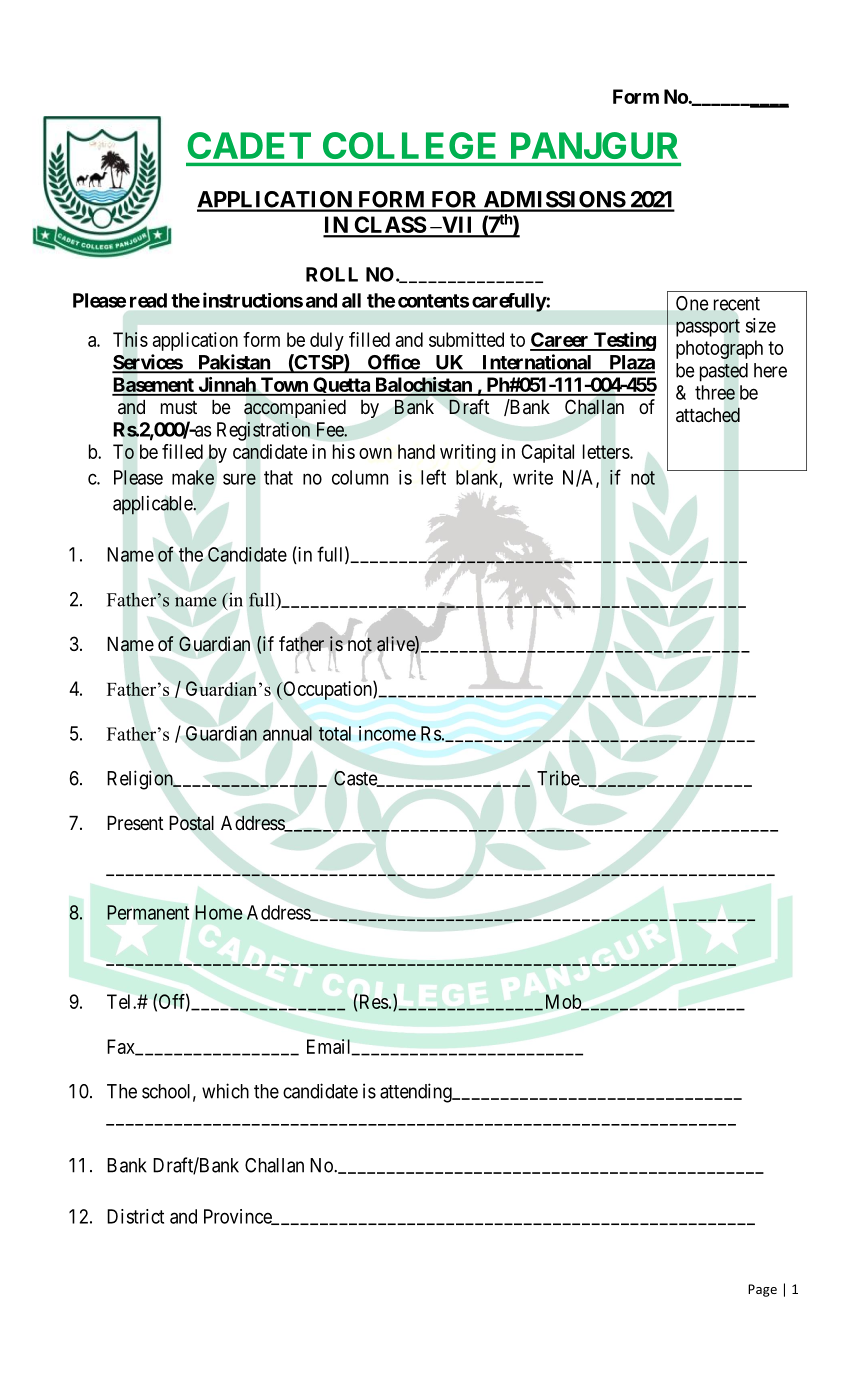  I want to click on which, so click(225, 1091).
